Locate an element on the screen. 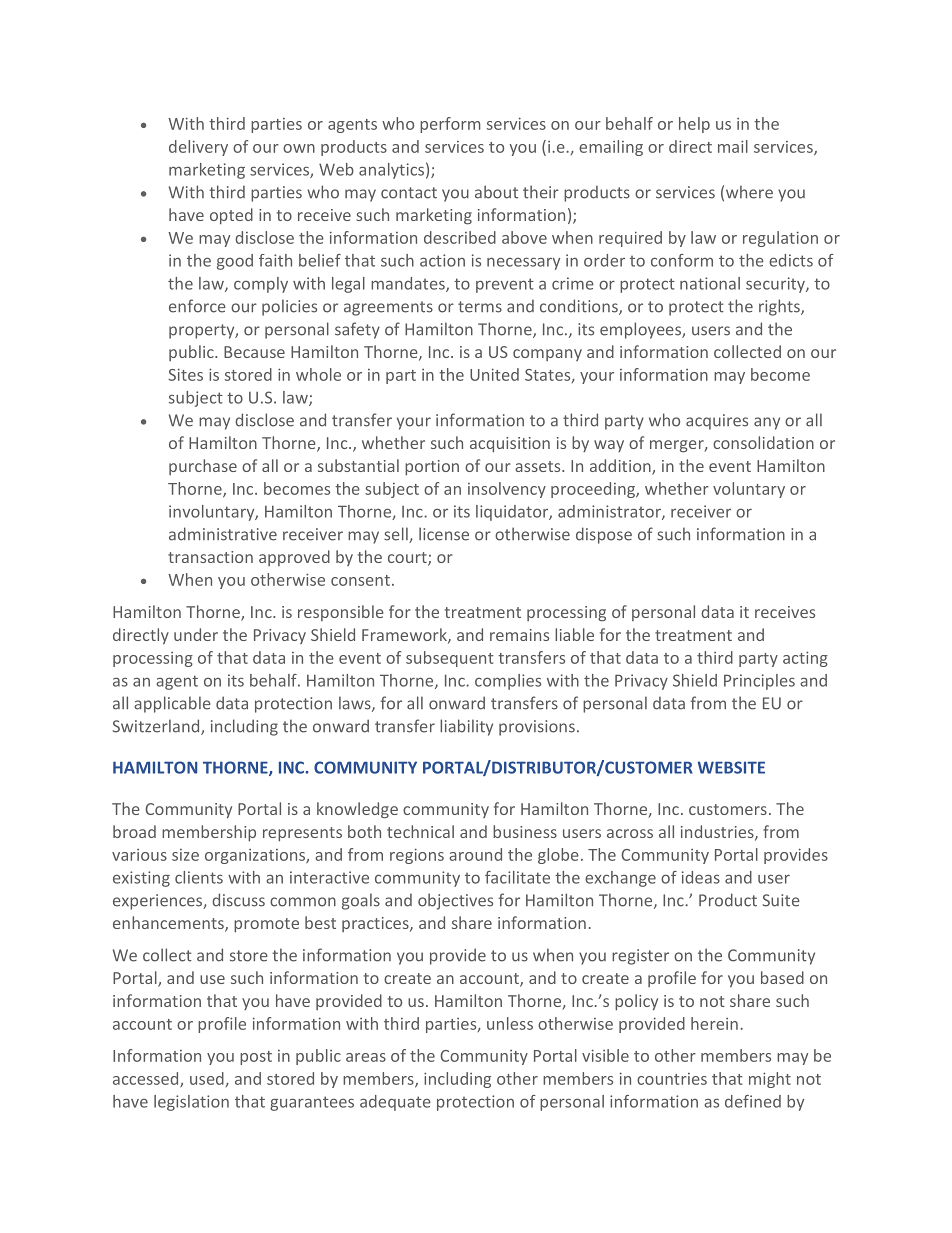  delivery is located at coordinates (198, 148).
